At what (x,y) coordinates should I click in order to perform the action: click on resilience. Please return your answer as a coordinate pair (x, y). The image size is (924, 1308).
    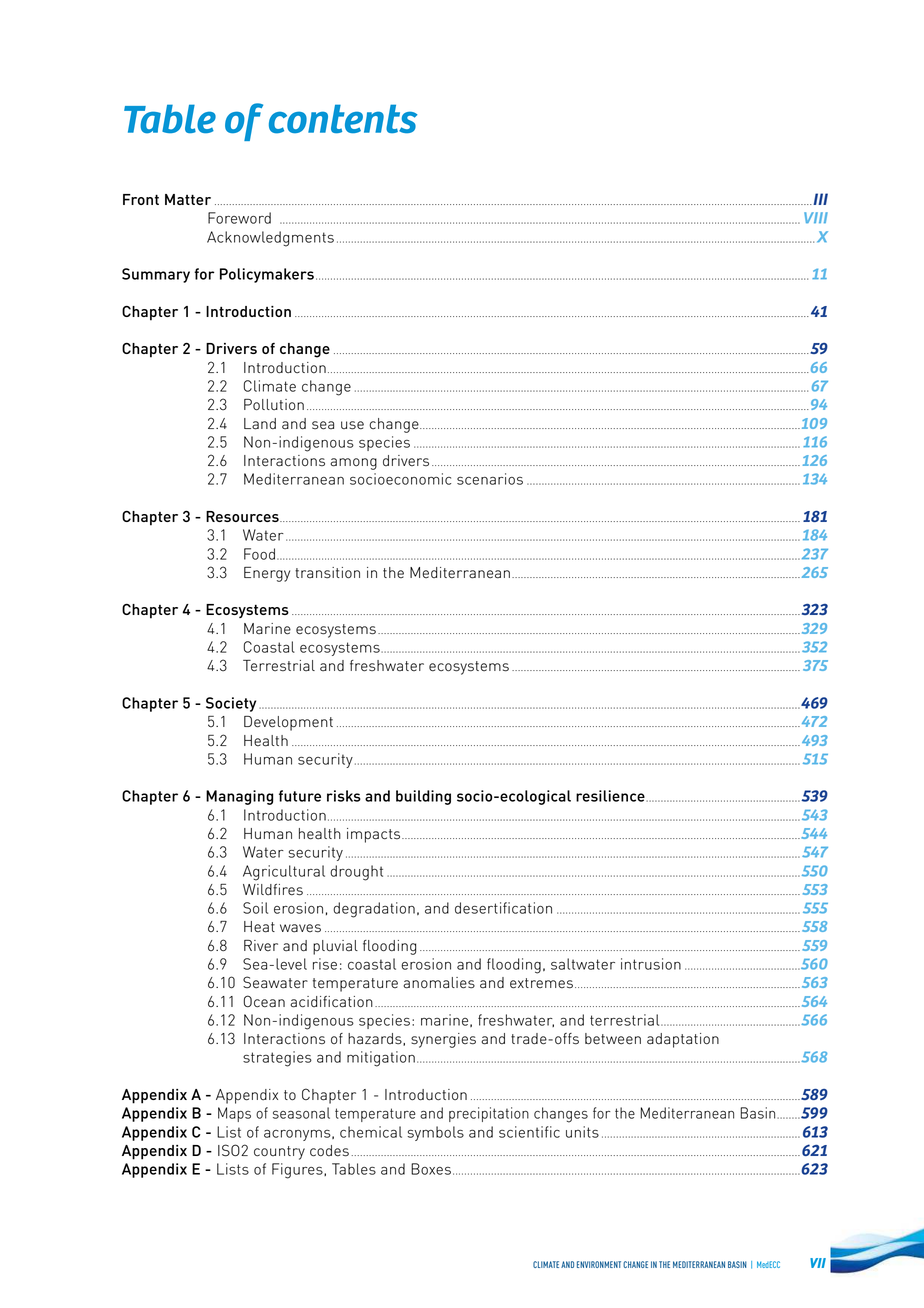
    Looking at the image, I should click on (611, 796).
